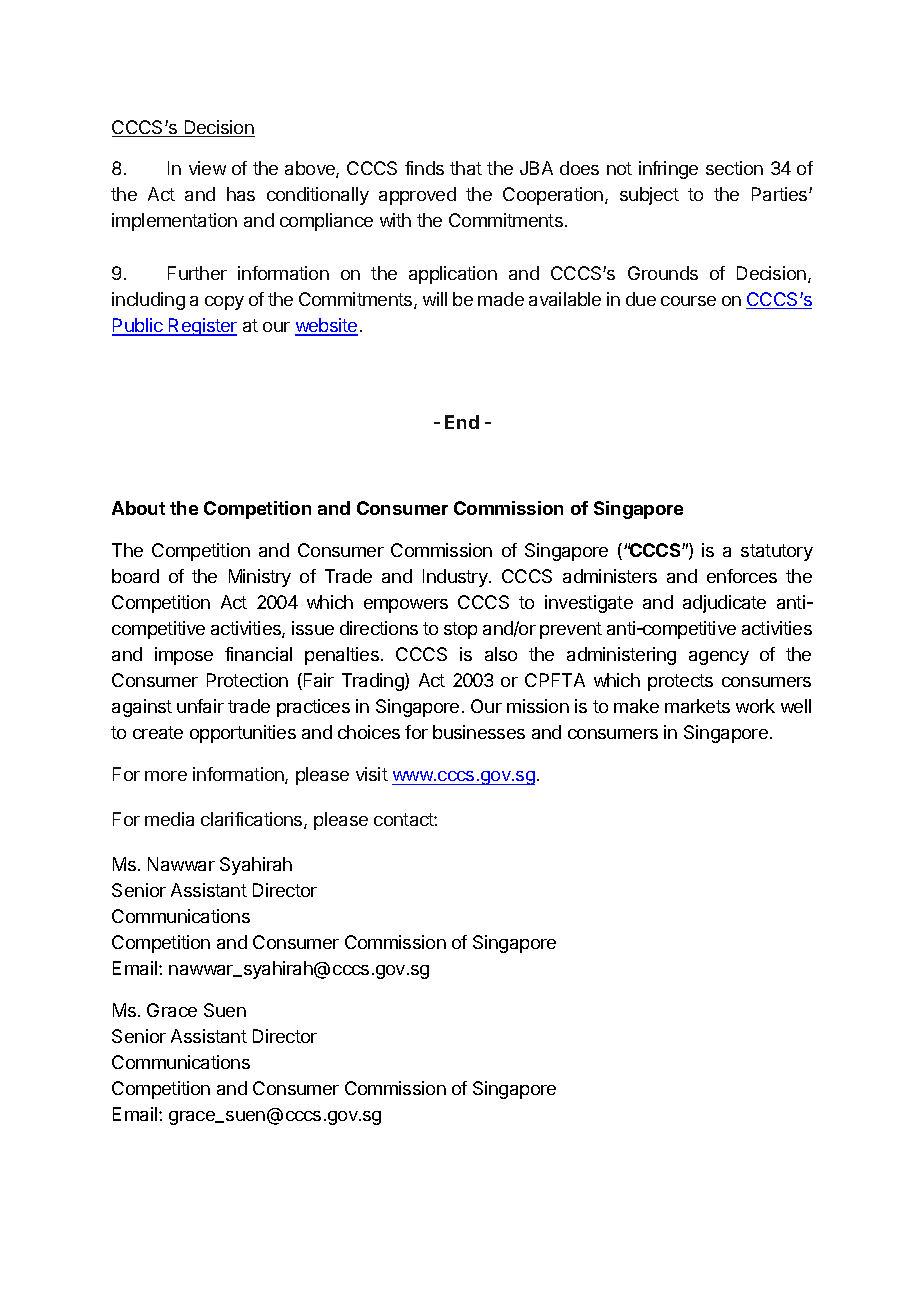 Image resolution: width=924 pixels, height=1308 pixels. What do you see at coordinates (719, 658) in the page?
I see `agency` at bounding box center [719, 658].
